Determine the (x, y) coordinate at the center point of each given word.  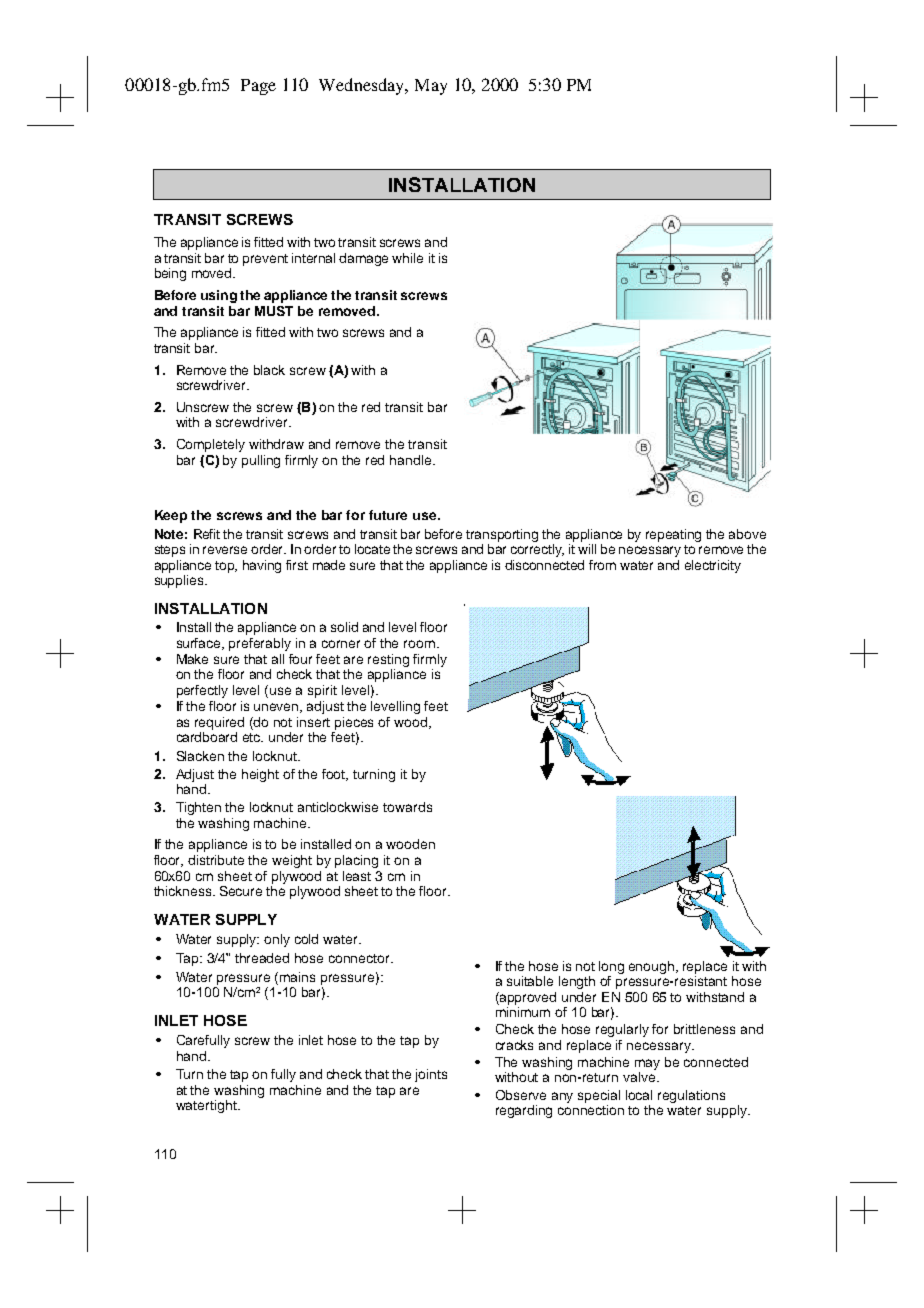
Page (258, 87)
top (226, 567)
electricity (713, 566)
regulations (691, 1096)
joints (431, 1075)
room (419, 644)
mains (297, 977)
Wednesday (363, 86)
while (407, 258)
